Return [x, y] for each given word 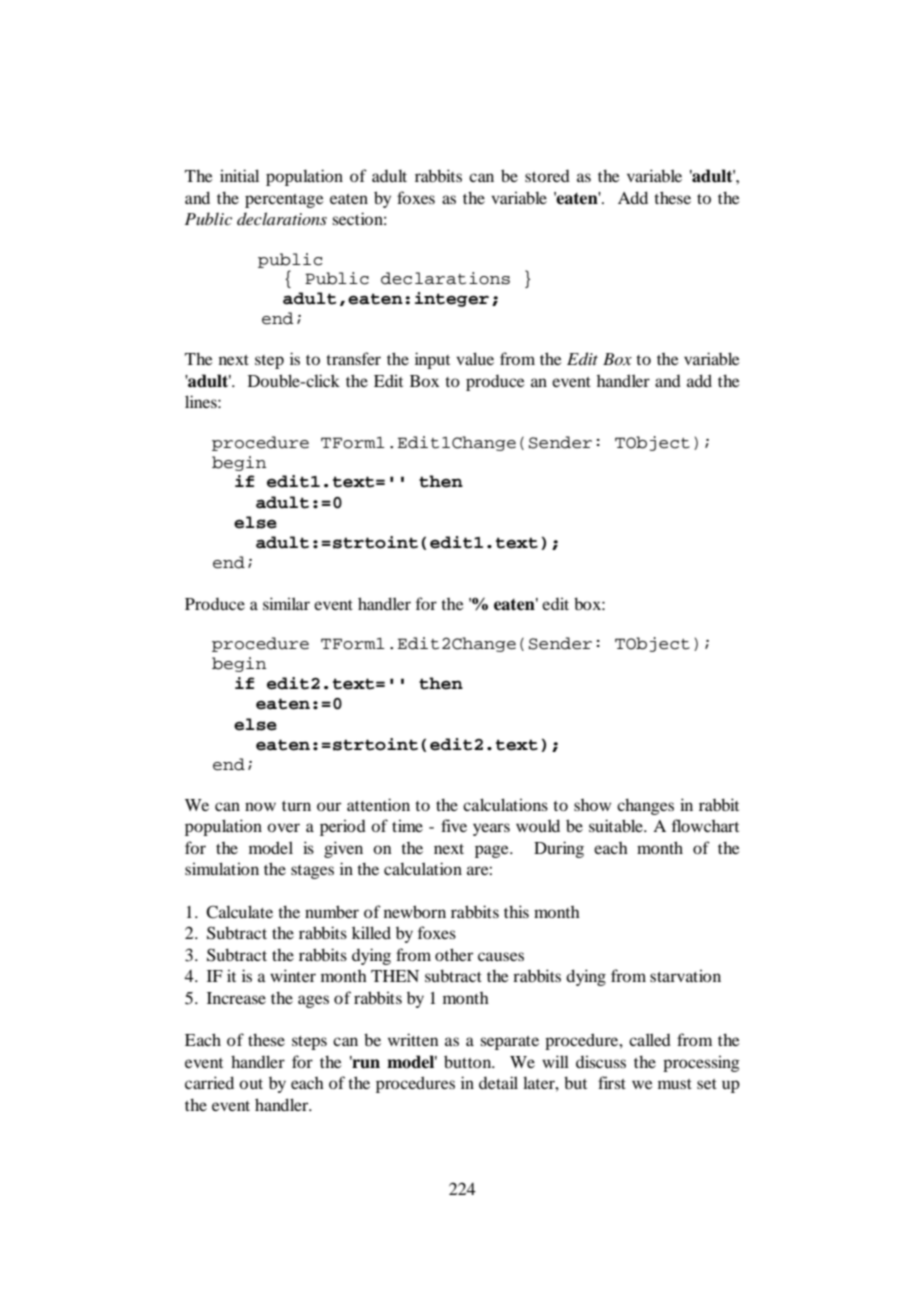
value [475, 358]
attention [378, 804]
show [592, 805]
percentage [284, 201]
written [413, 1039]
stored [547, 176]
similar [286, 603]
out [251, 1084]
